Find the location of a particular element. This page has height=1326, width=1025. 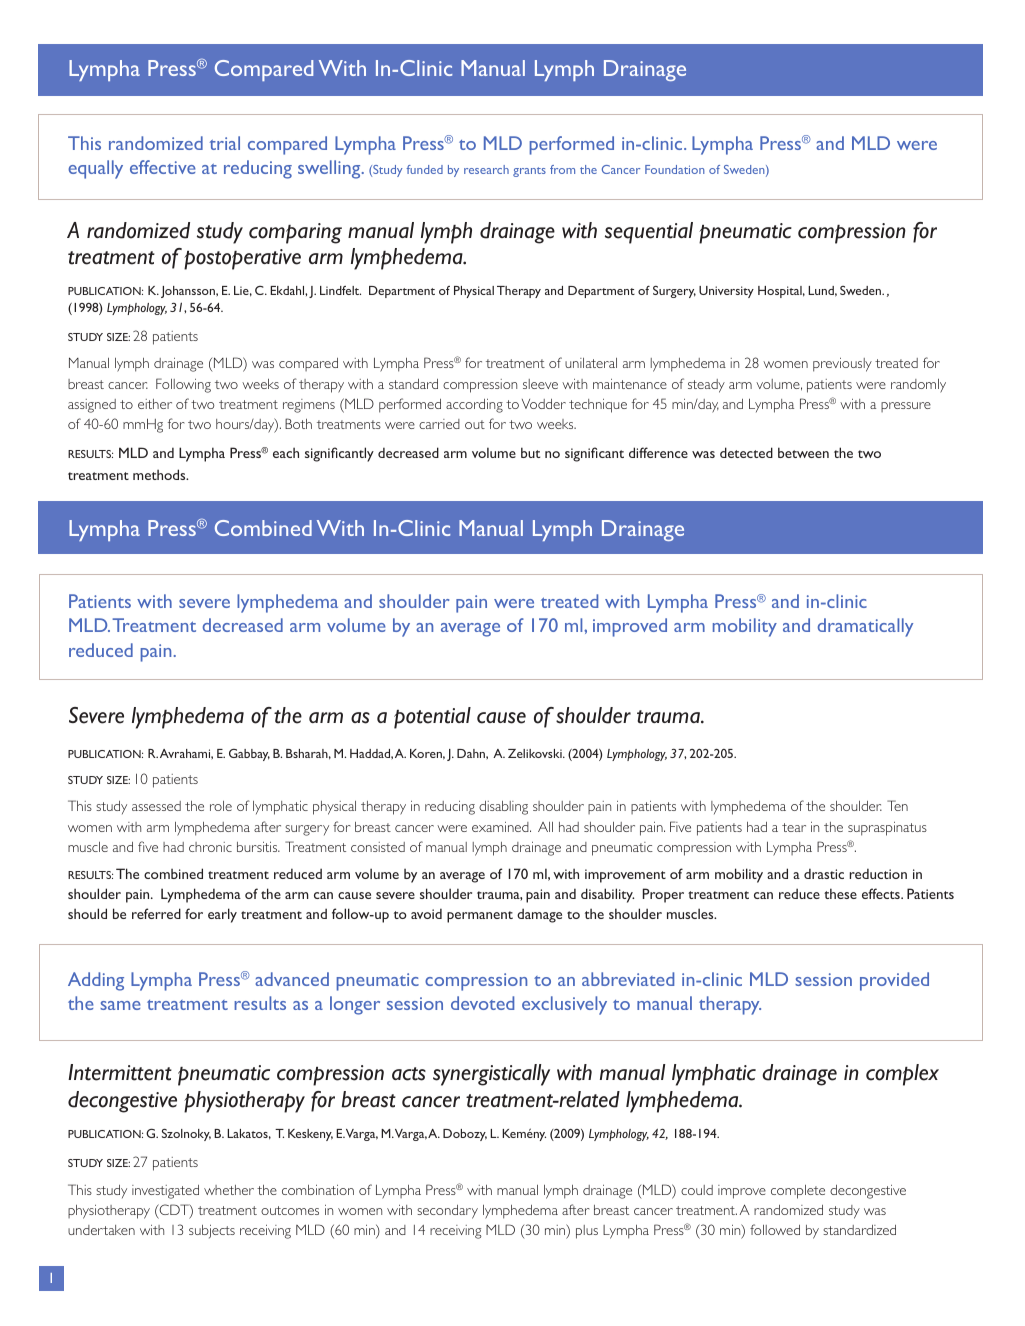

investigated is located at coordinates (165, 1192).
